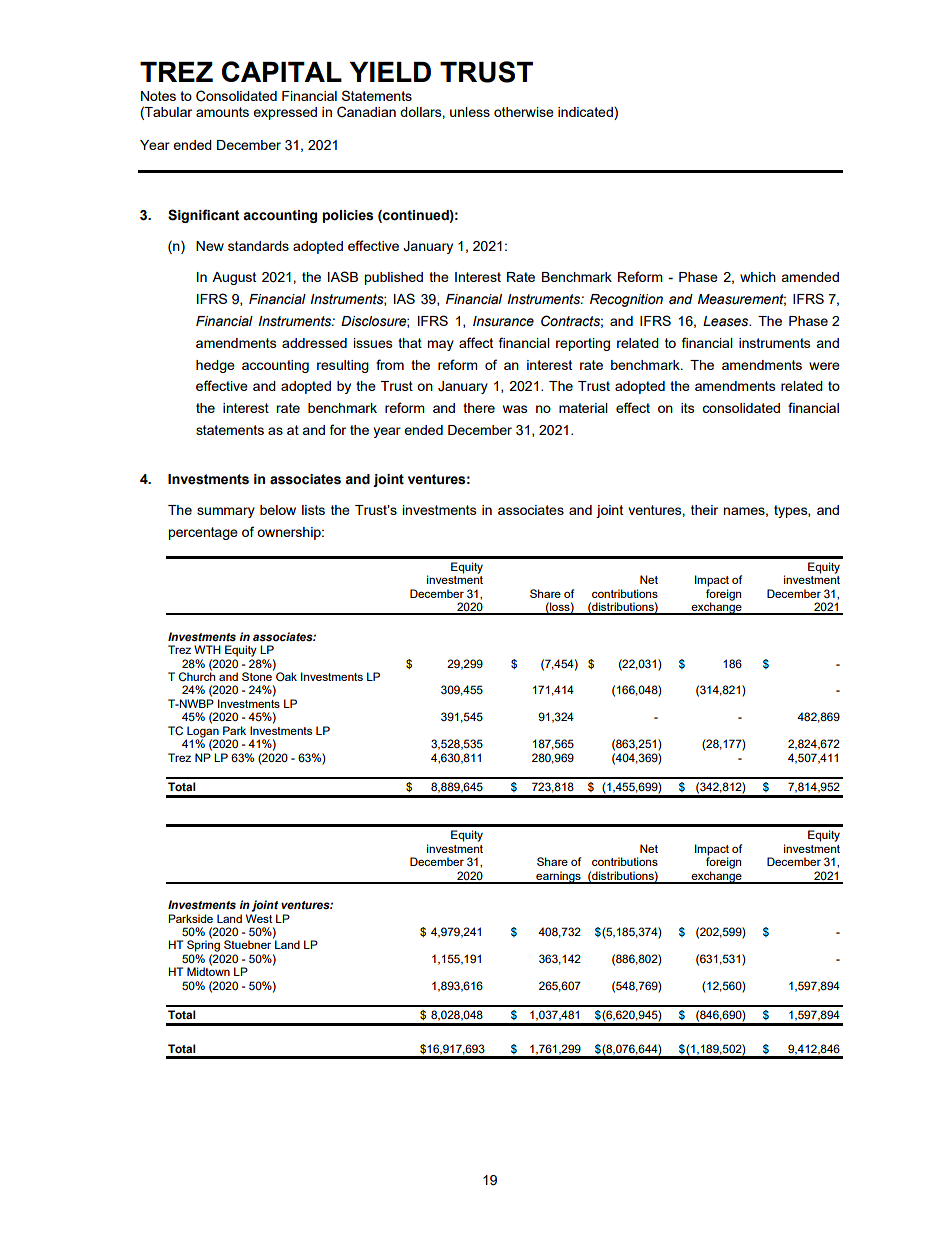 This document has width=952, height=1233. What do you see at coordinates (503, 321) in the document?
I see `Insurance` at bounding box center [503, 321].
